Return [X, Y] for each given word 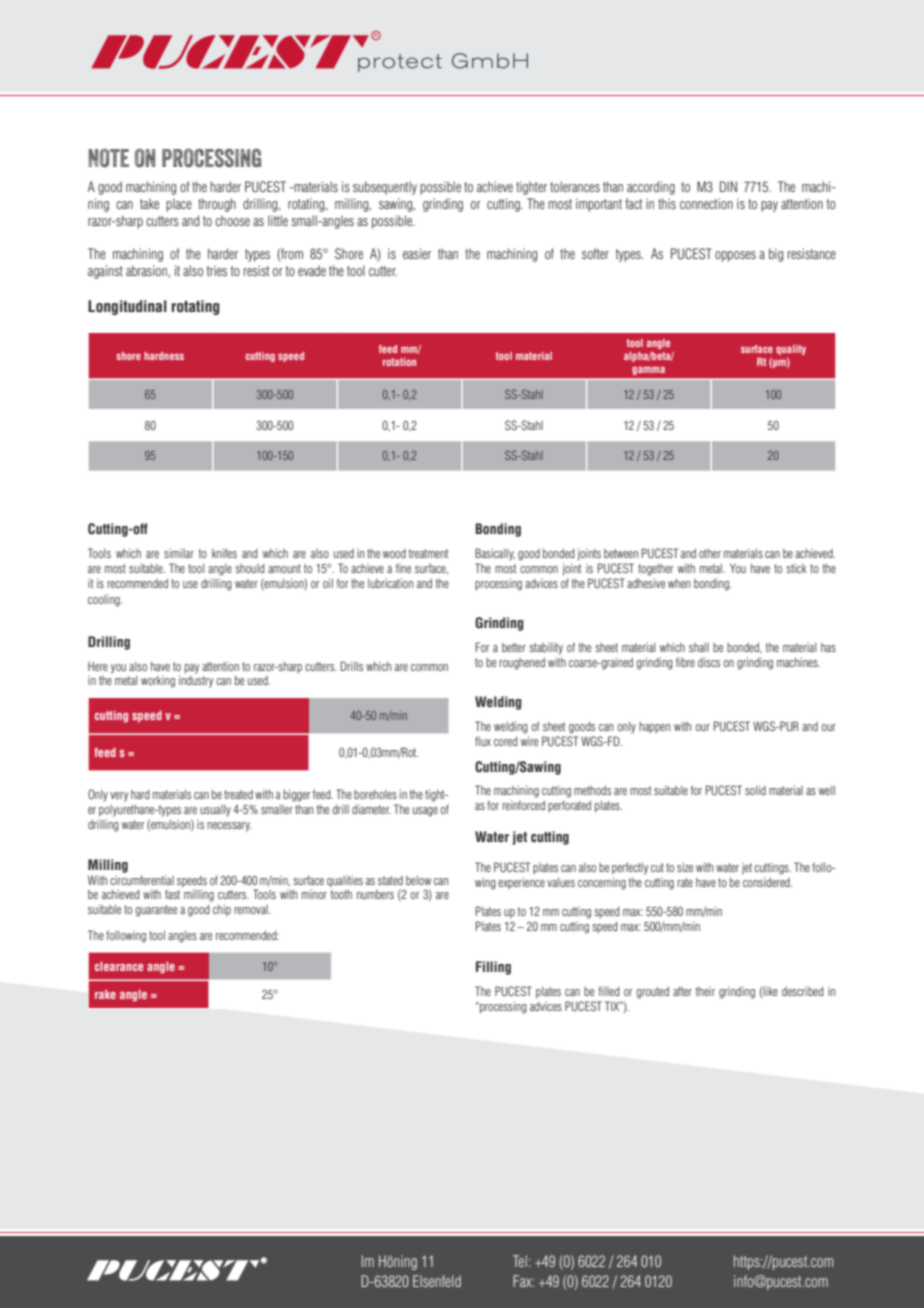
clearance [119, 966]
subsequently [385, 188]
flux [483, 741]
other [710, 553]
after [682, 991]
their [705, 991]
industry [196, 681]
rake [105, 994]
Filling [493, 968]
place [179, 205]
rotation [399, 362]
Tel [520, 1261]
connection [706, 203]
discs [709, 662]
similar [179, 553]
